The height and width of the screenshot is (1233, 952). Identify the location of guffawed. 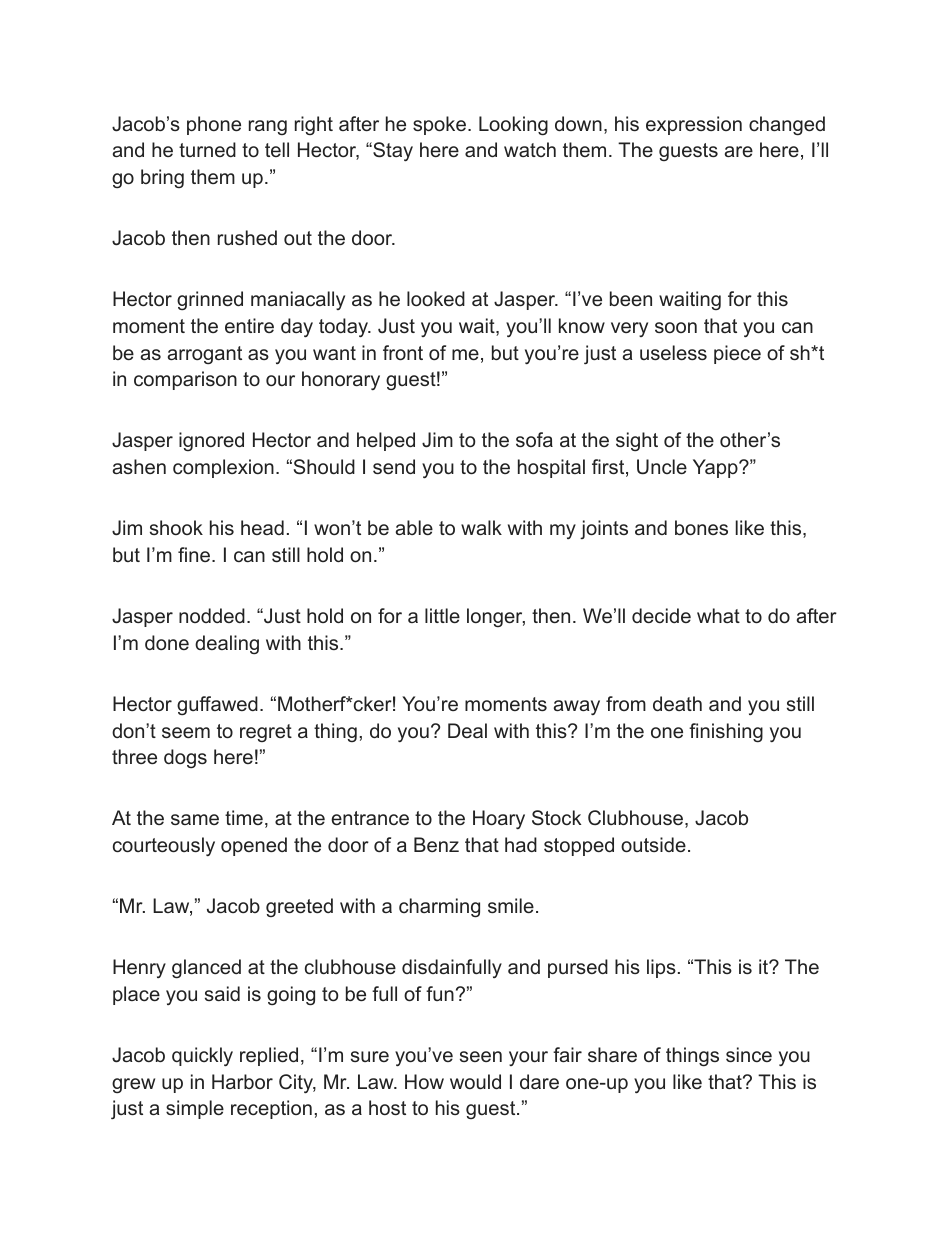
(217, 705).
